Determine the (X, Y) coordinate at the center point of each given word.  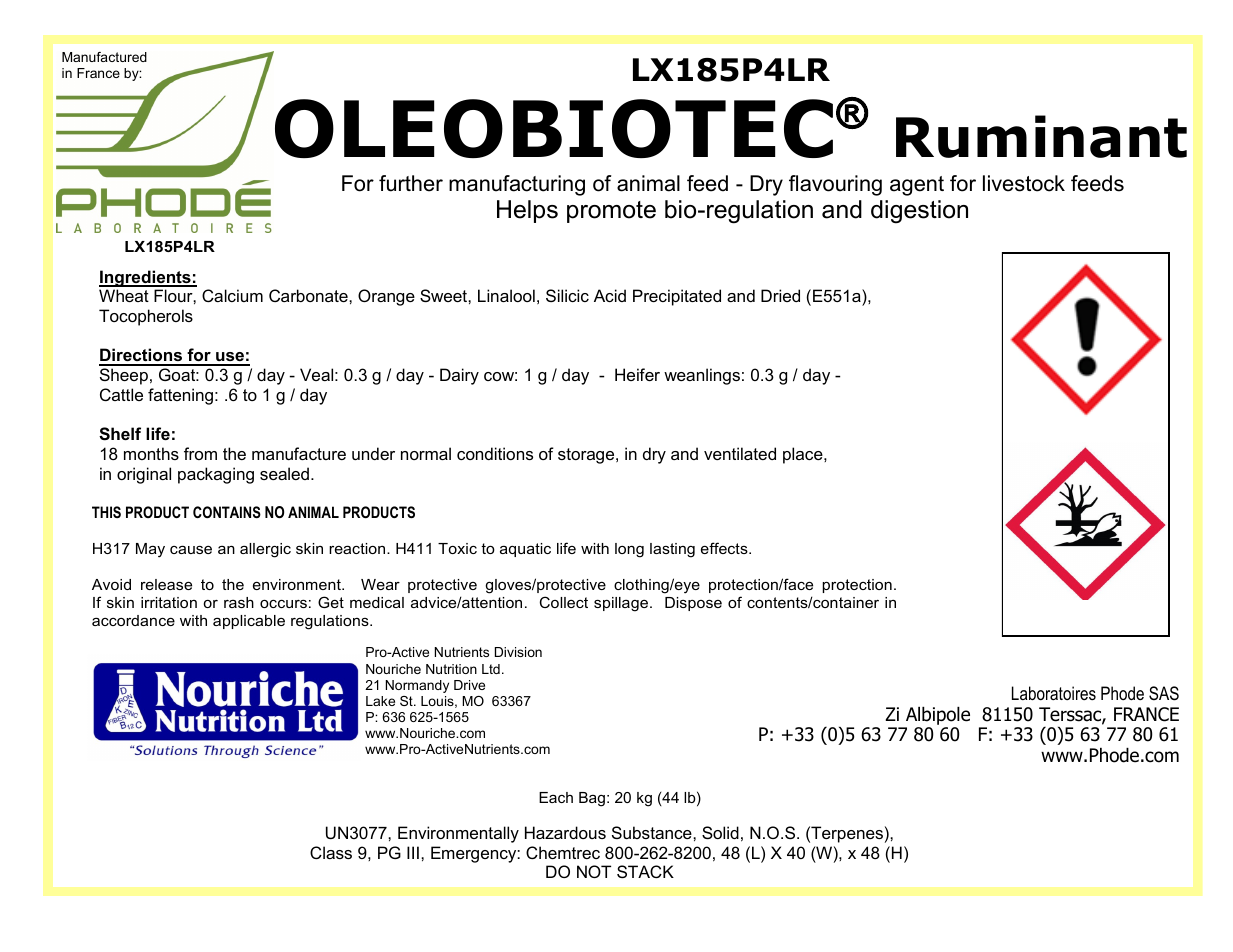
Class (331, 852)
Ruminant (1041, 136)
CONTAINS (227, 512)
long (629, 550)
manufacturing (517, 185)
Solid (720, 832)
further (411, 183)
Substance (653, 832)
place (804, 455)
